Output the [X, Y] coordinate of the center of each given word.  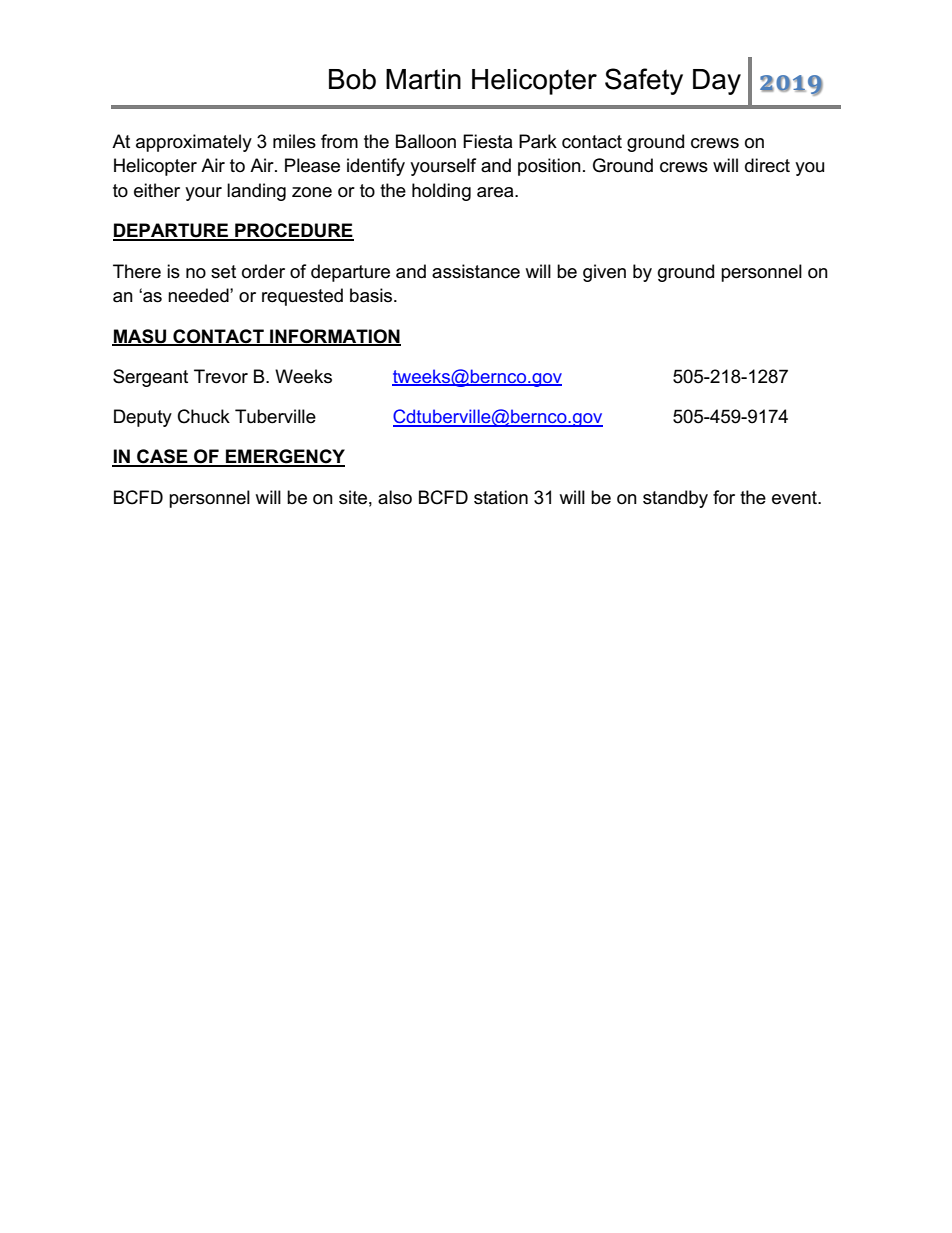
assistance [476, 271]
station [501, 497]
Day [717, 82]
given [604, 273]
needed [199, 295]
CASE [162, 457]
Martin [423, 79]
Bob [352, 79]
